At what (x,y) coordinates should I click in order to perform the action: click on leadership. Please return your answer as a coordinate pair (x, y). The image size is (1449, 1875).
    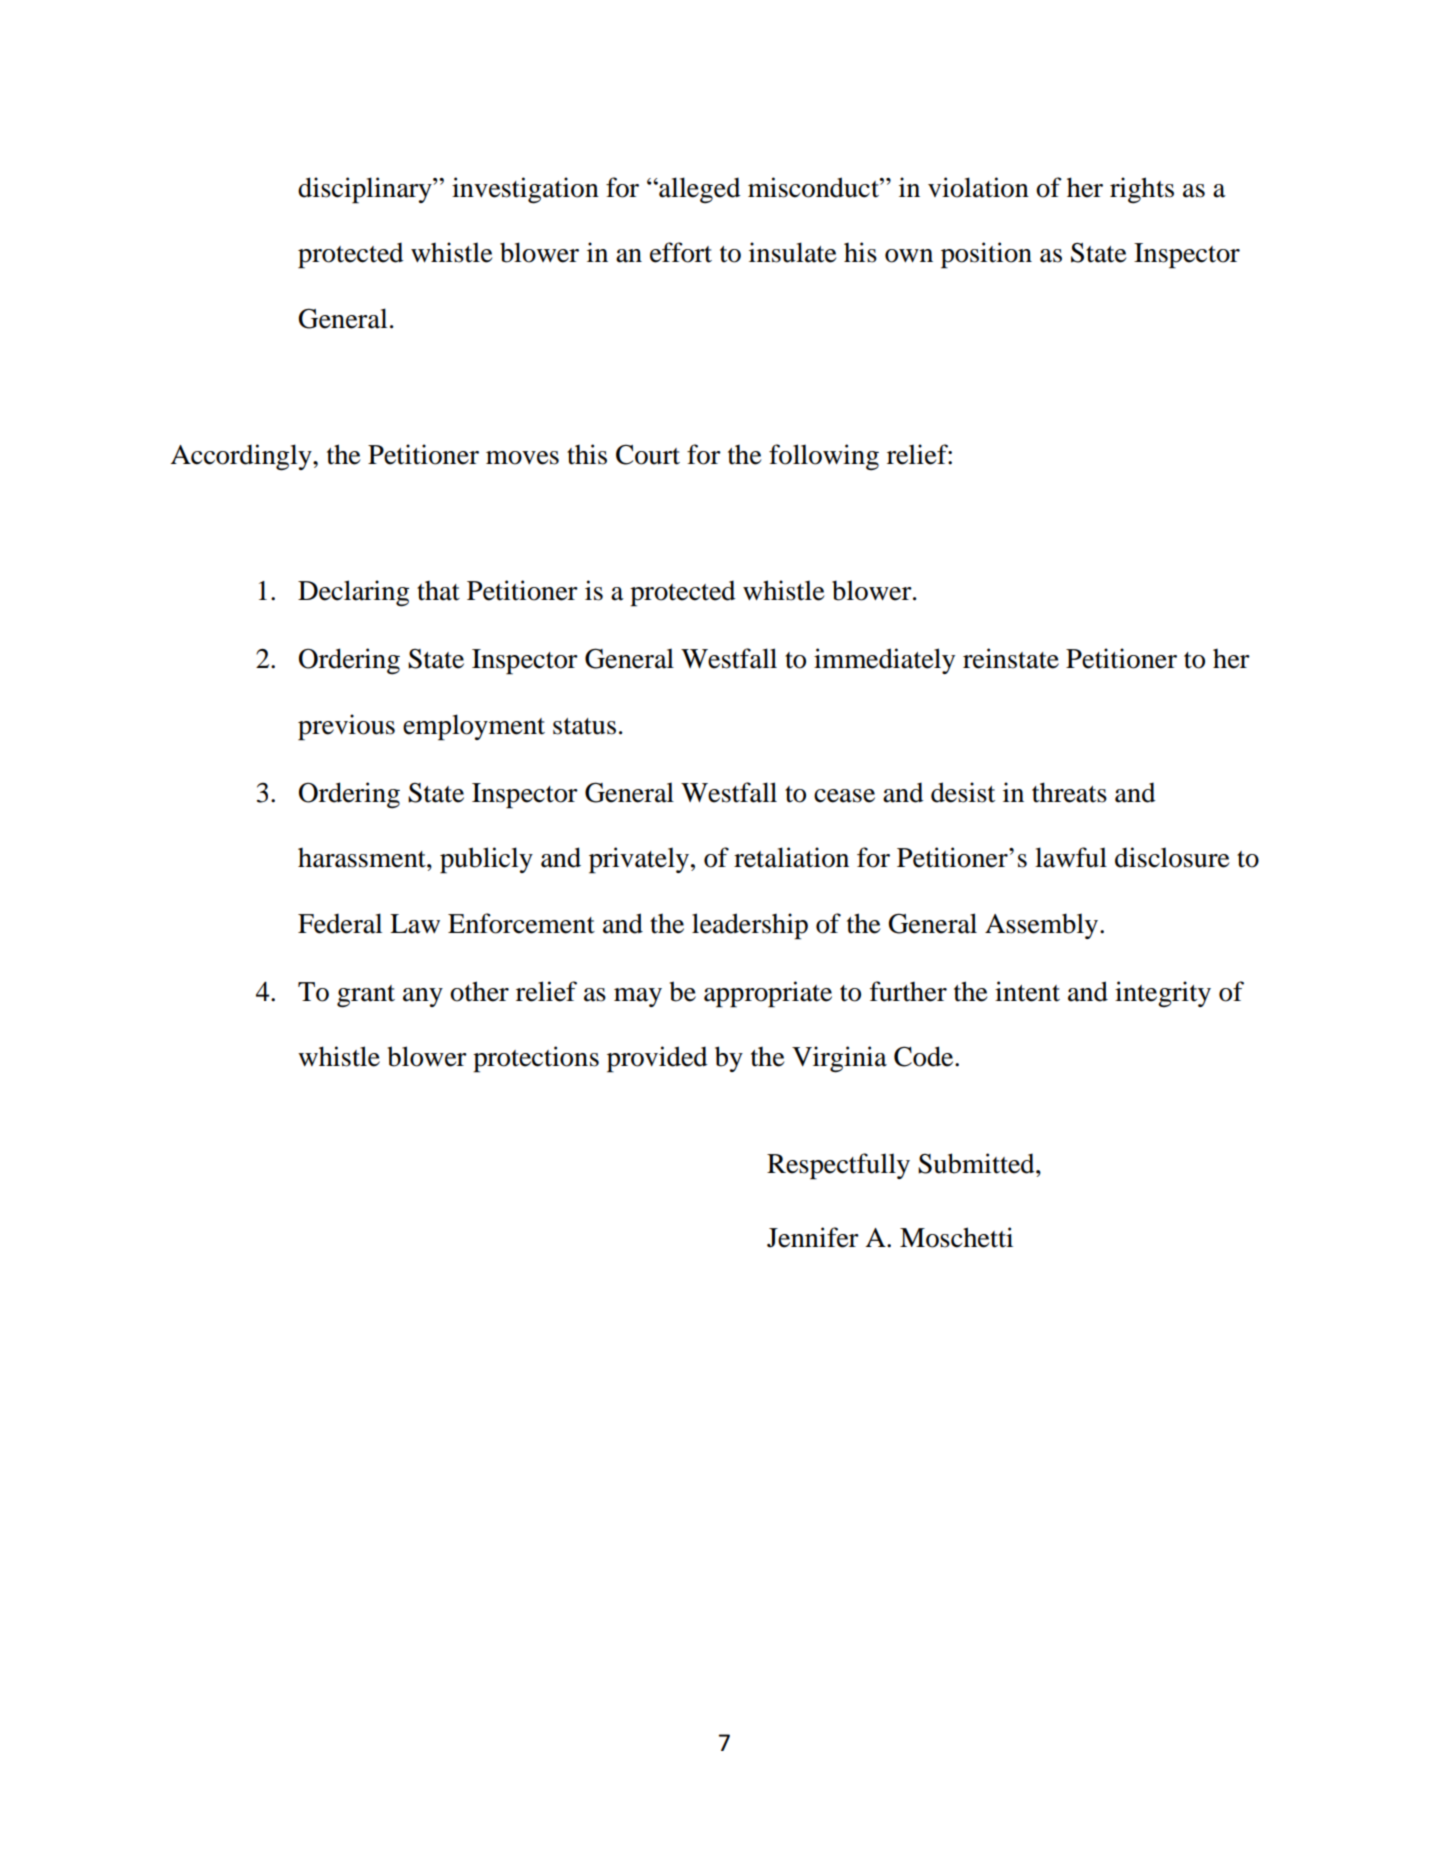
    Looking at the image, I should click on (750, 926).
